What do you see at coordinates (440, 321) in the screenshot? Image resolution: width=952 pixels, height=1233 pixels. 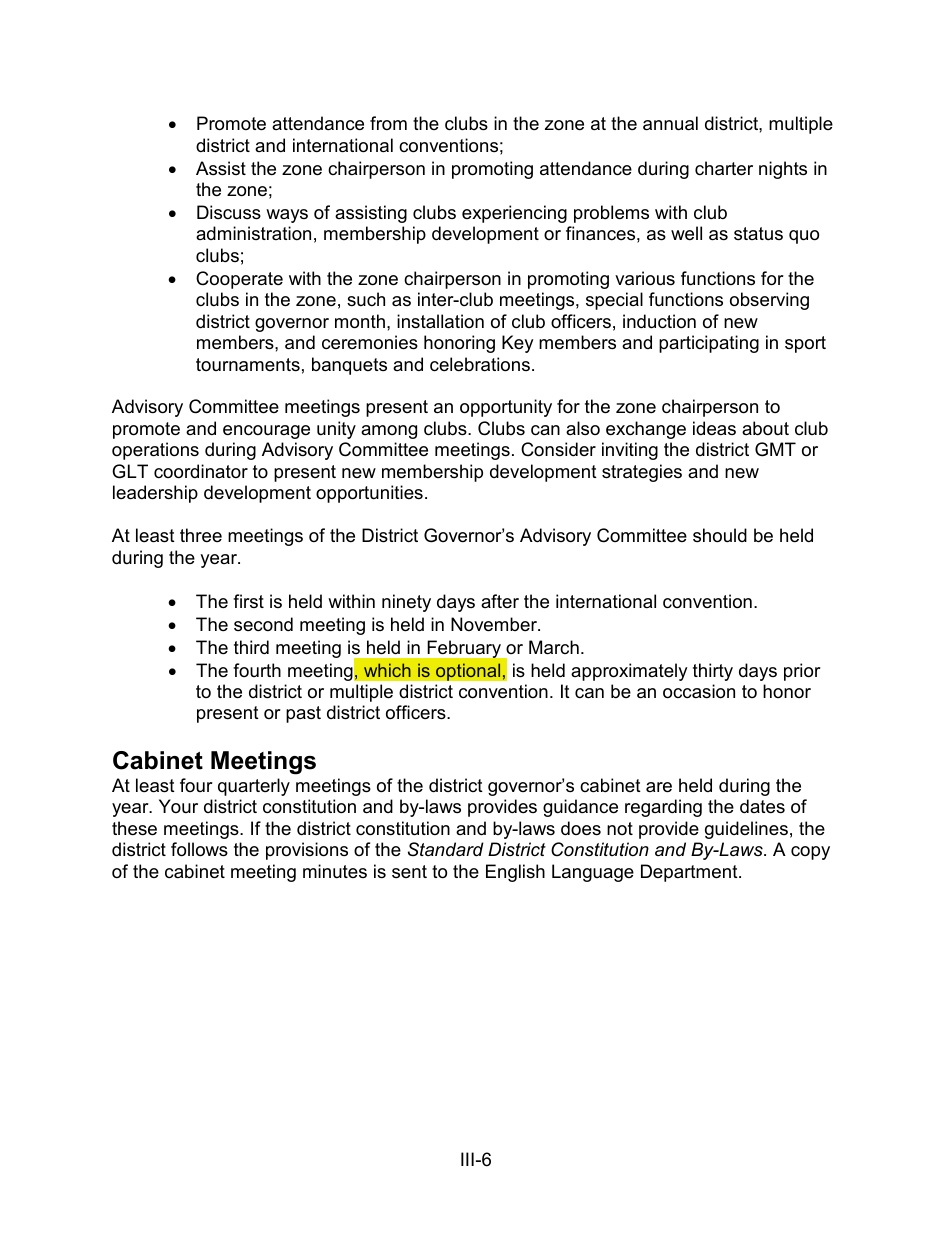 I see `installation` at bounding box center [440, 321].
